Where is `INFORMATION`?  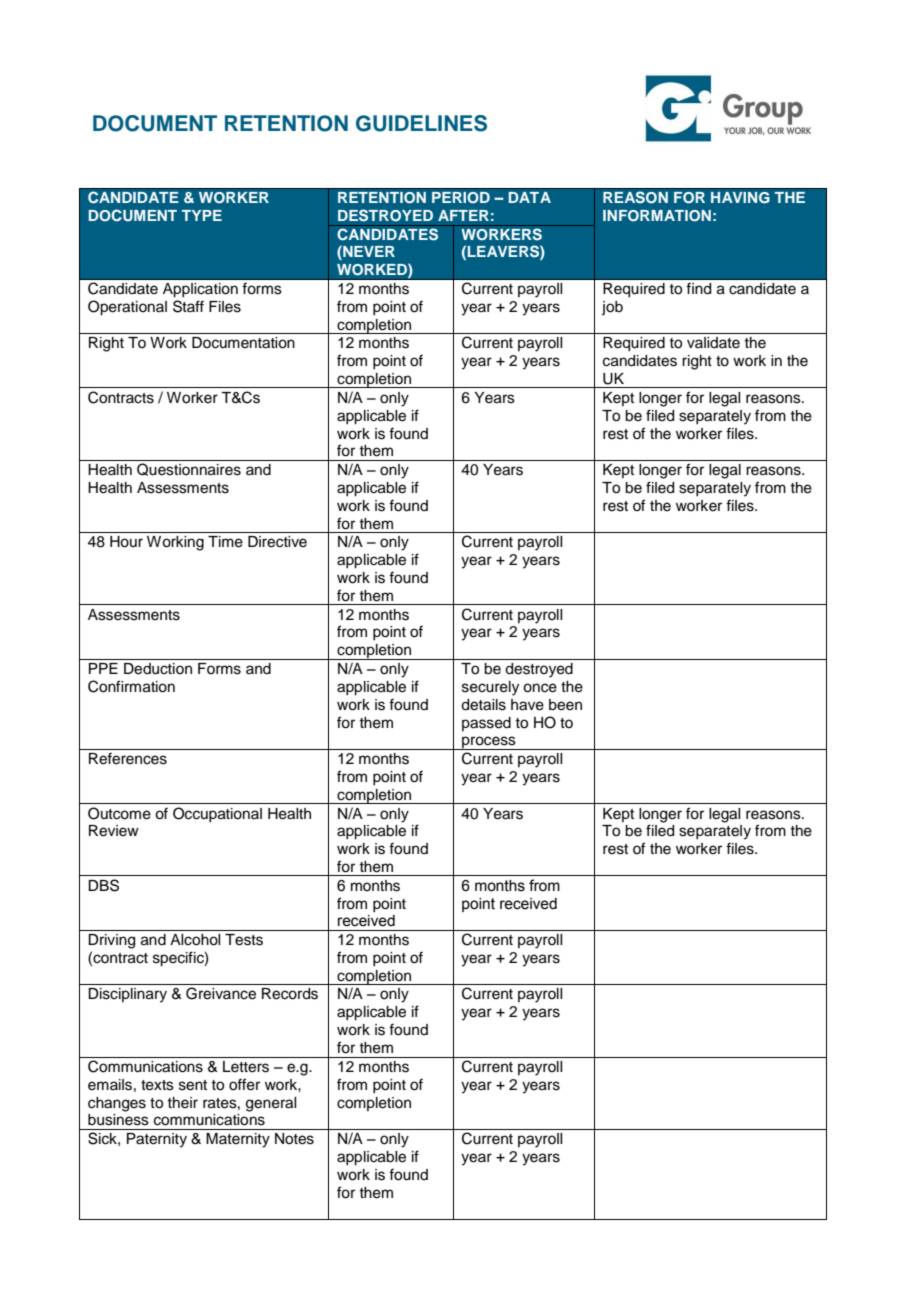 INFORMATION is located at coordinates (657, 216).
